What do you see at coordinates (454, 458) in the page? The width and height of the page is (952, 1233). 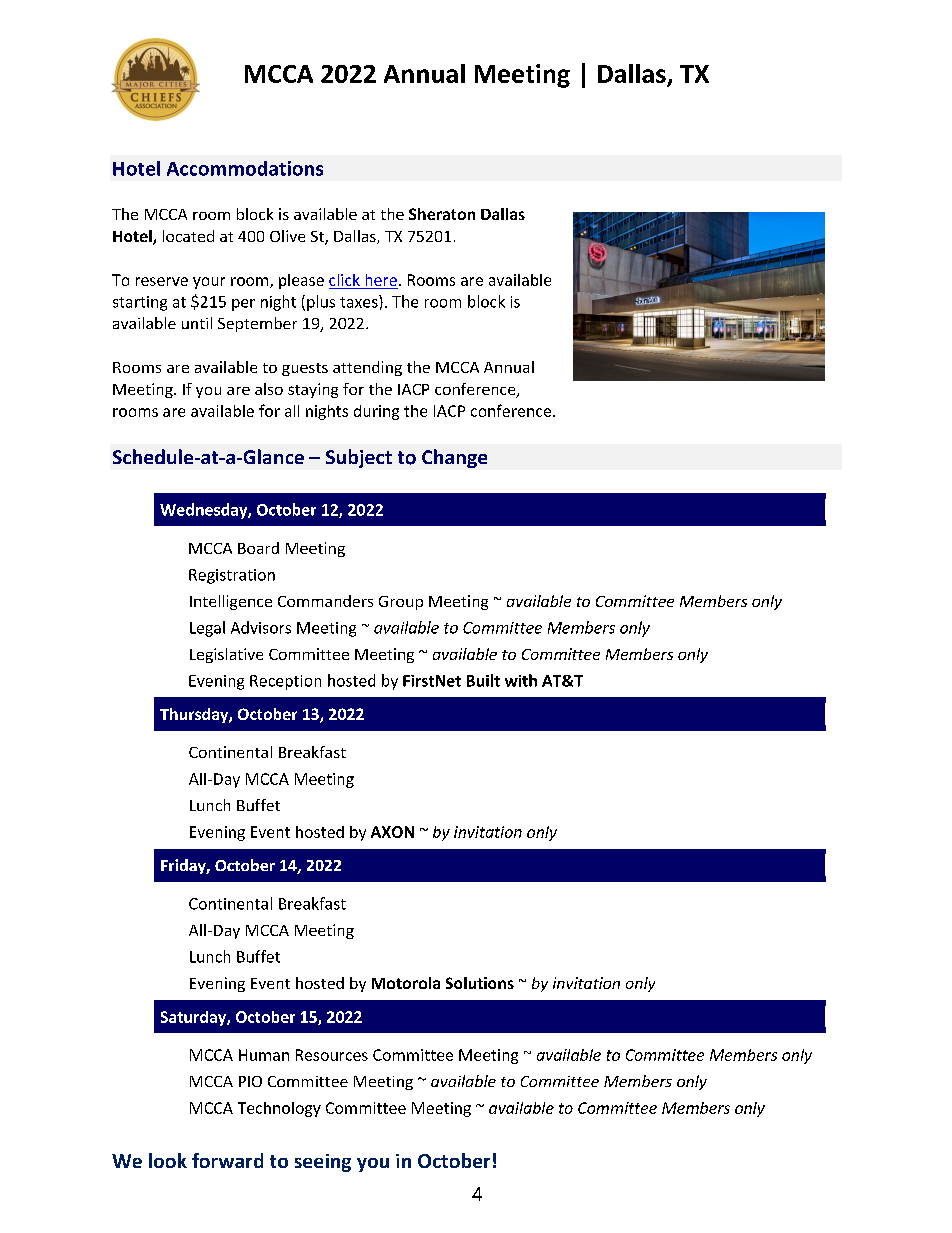 I see `Change` at bounding box center [454, 458].
